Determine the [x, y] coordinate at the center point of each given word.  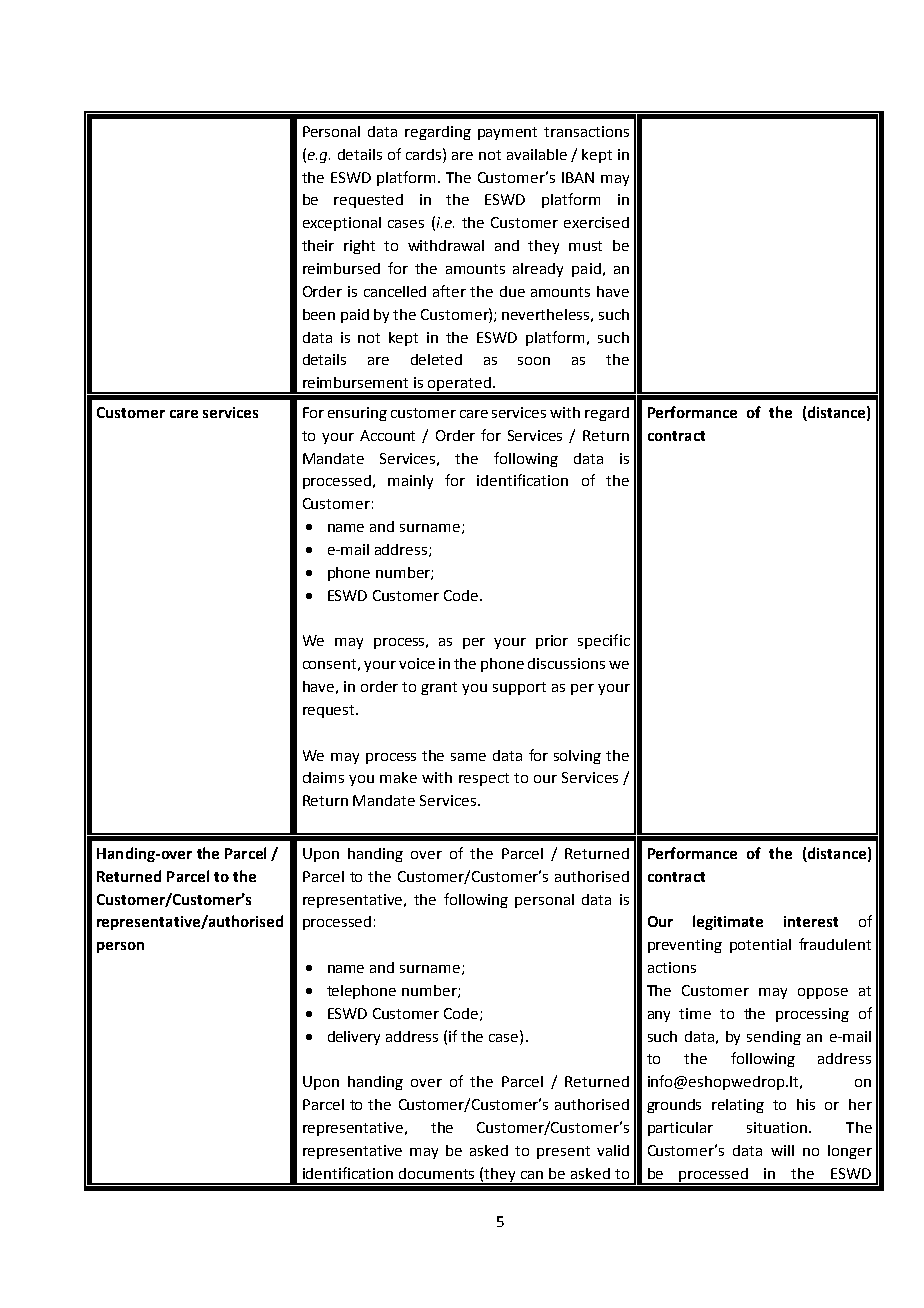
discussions [566, 663]
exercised [596, 222]
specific [604, 641]
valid [613, 1150]
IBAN [578, 177]
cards [425, 154]
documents [436, 1173]
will [782, 1150]
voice [417, 663]
